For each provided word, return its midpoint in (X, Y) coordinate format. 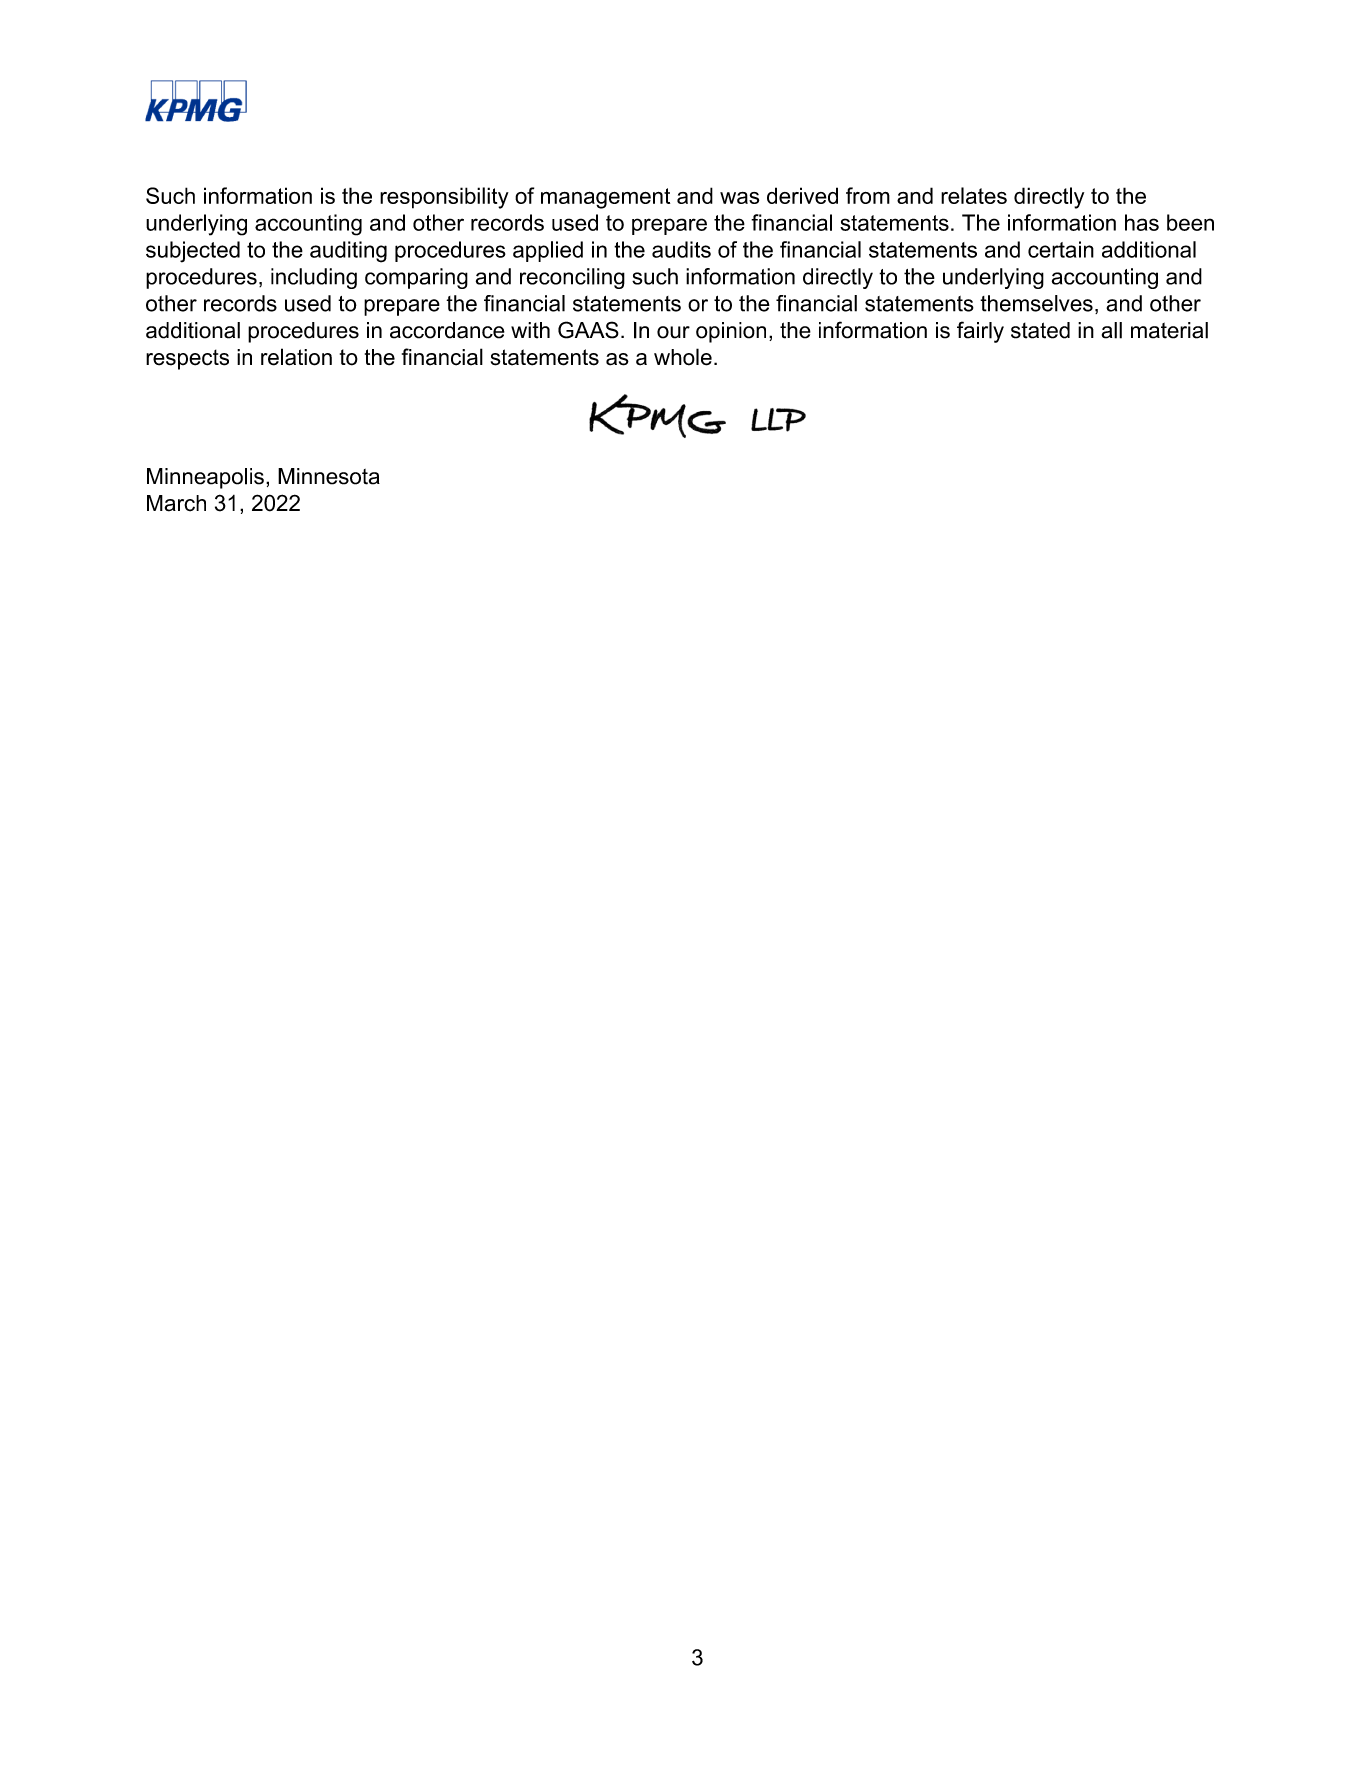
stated (1040, 330)
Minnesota (329, 476)
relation (296, 357)
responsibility (444, 198)
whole (683, 357)
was (739, 198)
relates (974, 195)
